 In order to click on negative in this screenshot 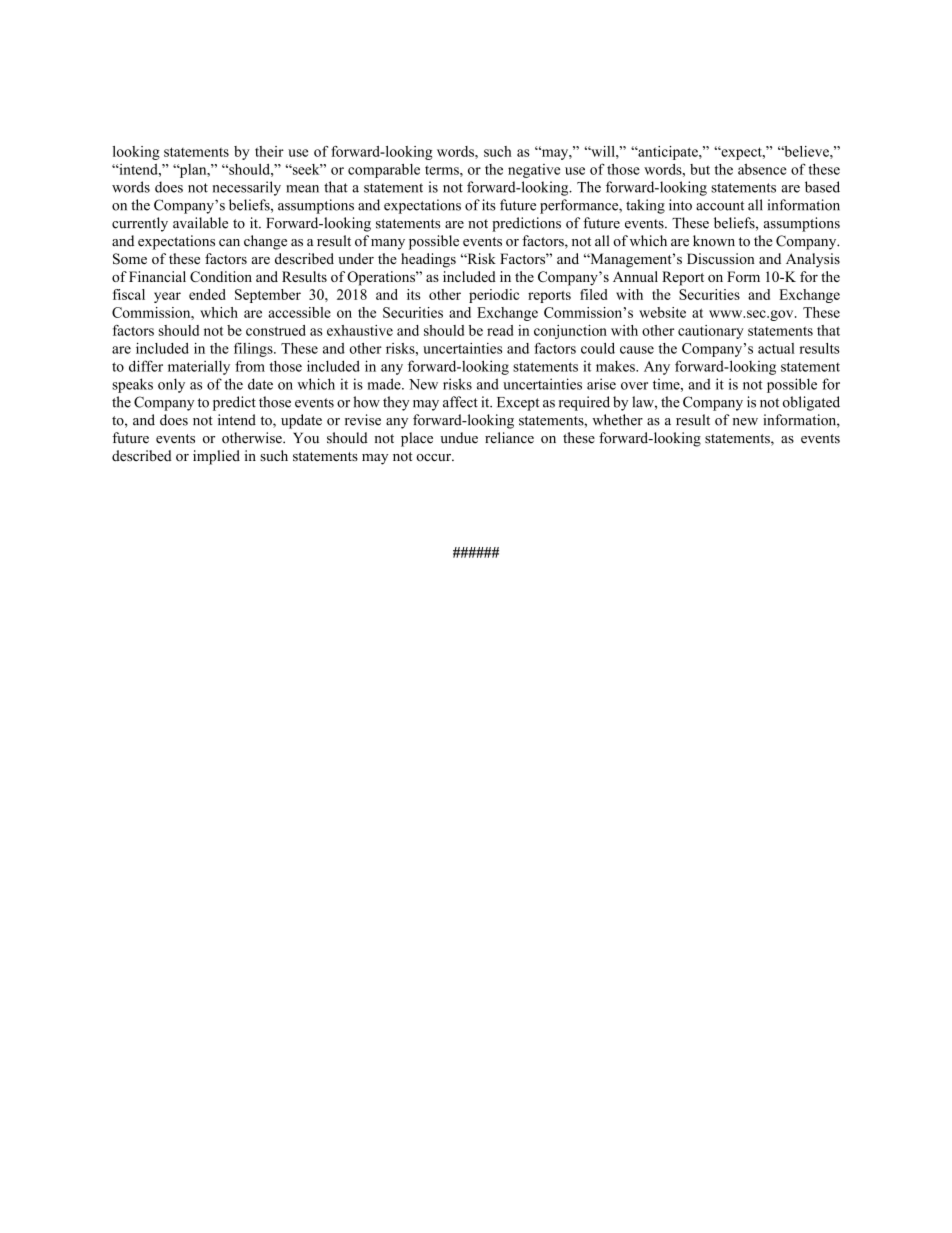, I will do `click(534, 171)`.
